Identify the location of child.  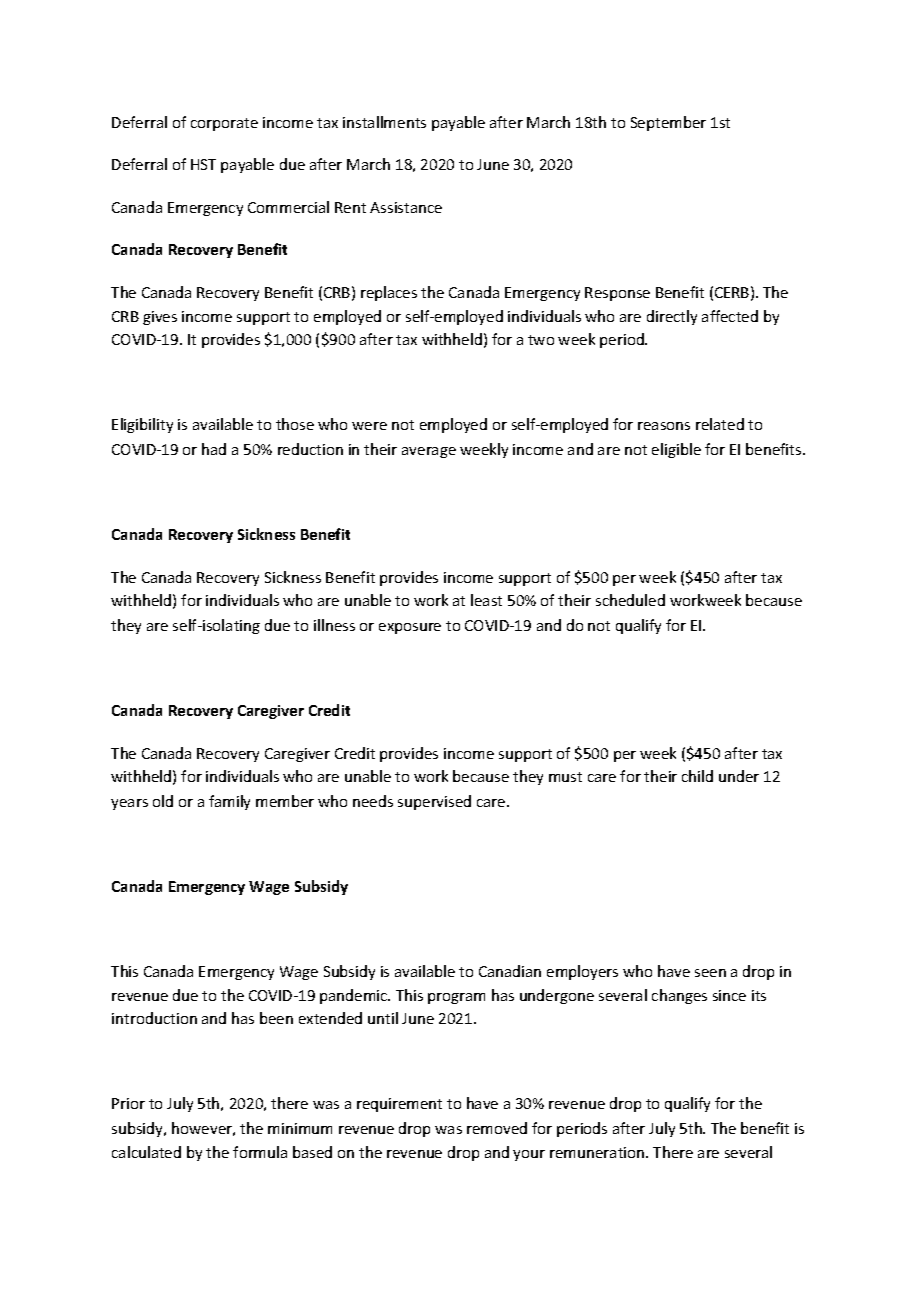
(697, 776).
